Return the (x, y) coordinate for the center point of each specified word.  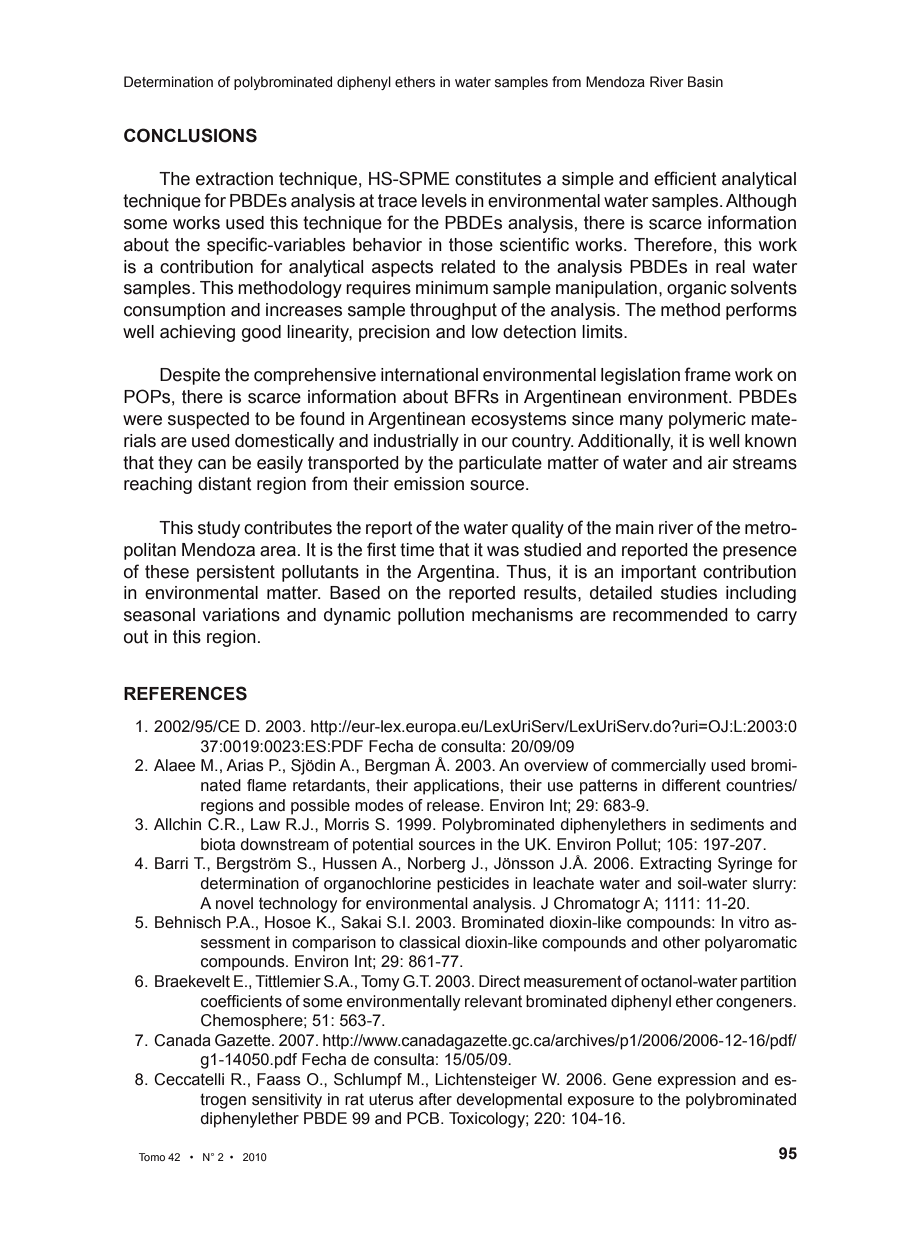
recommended (670, 615)
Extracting (675, 865)
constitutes (498, 179)
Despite (190, 376)
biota (218, 844)
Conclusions (190, 135)
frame (708, 374)
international (429, 375)
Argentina (457, 573)
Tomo (152, 1157)
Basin (705, 82)
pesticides (473, 885)
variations (241, 615)
